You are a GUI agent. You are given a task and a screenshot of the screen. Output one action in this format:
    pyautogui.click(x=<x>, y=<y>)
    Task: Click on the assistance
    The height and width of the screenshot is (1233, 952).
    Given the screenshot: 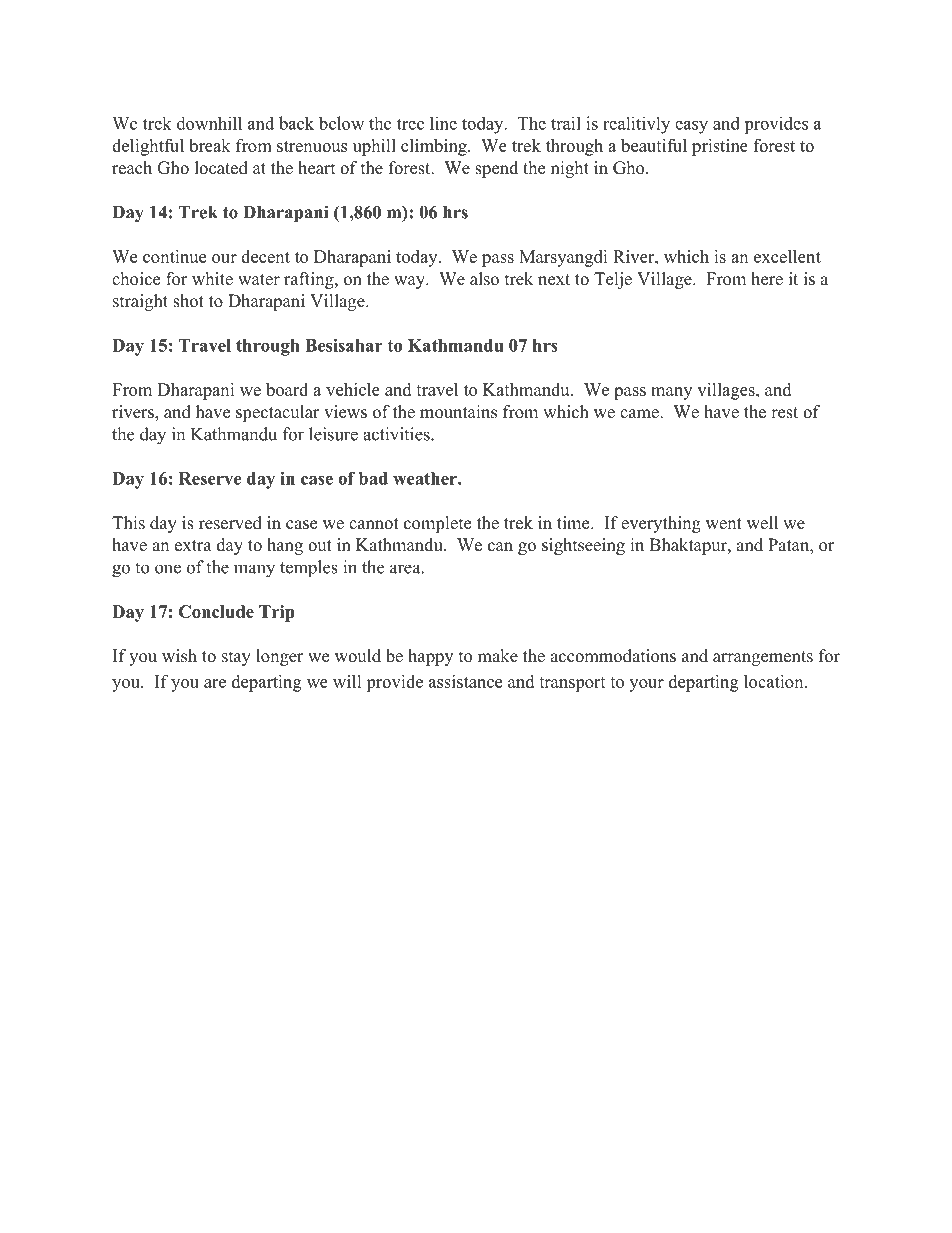 What is the action you would take?
    pyautogui.click(x=465, y=681)
